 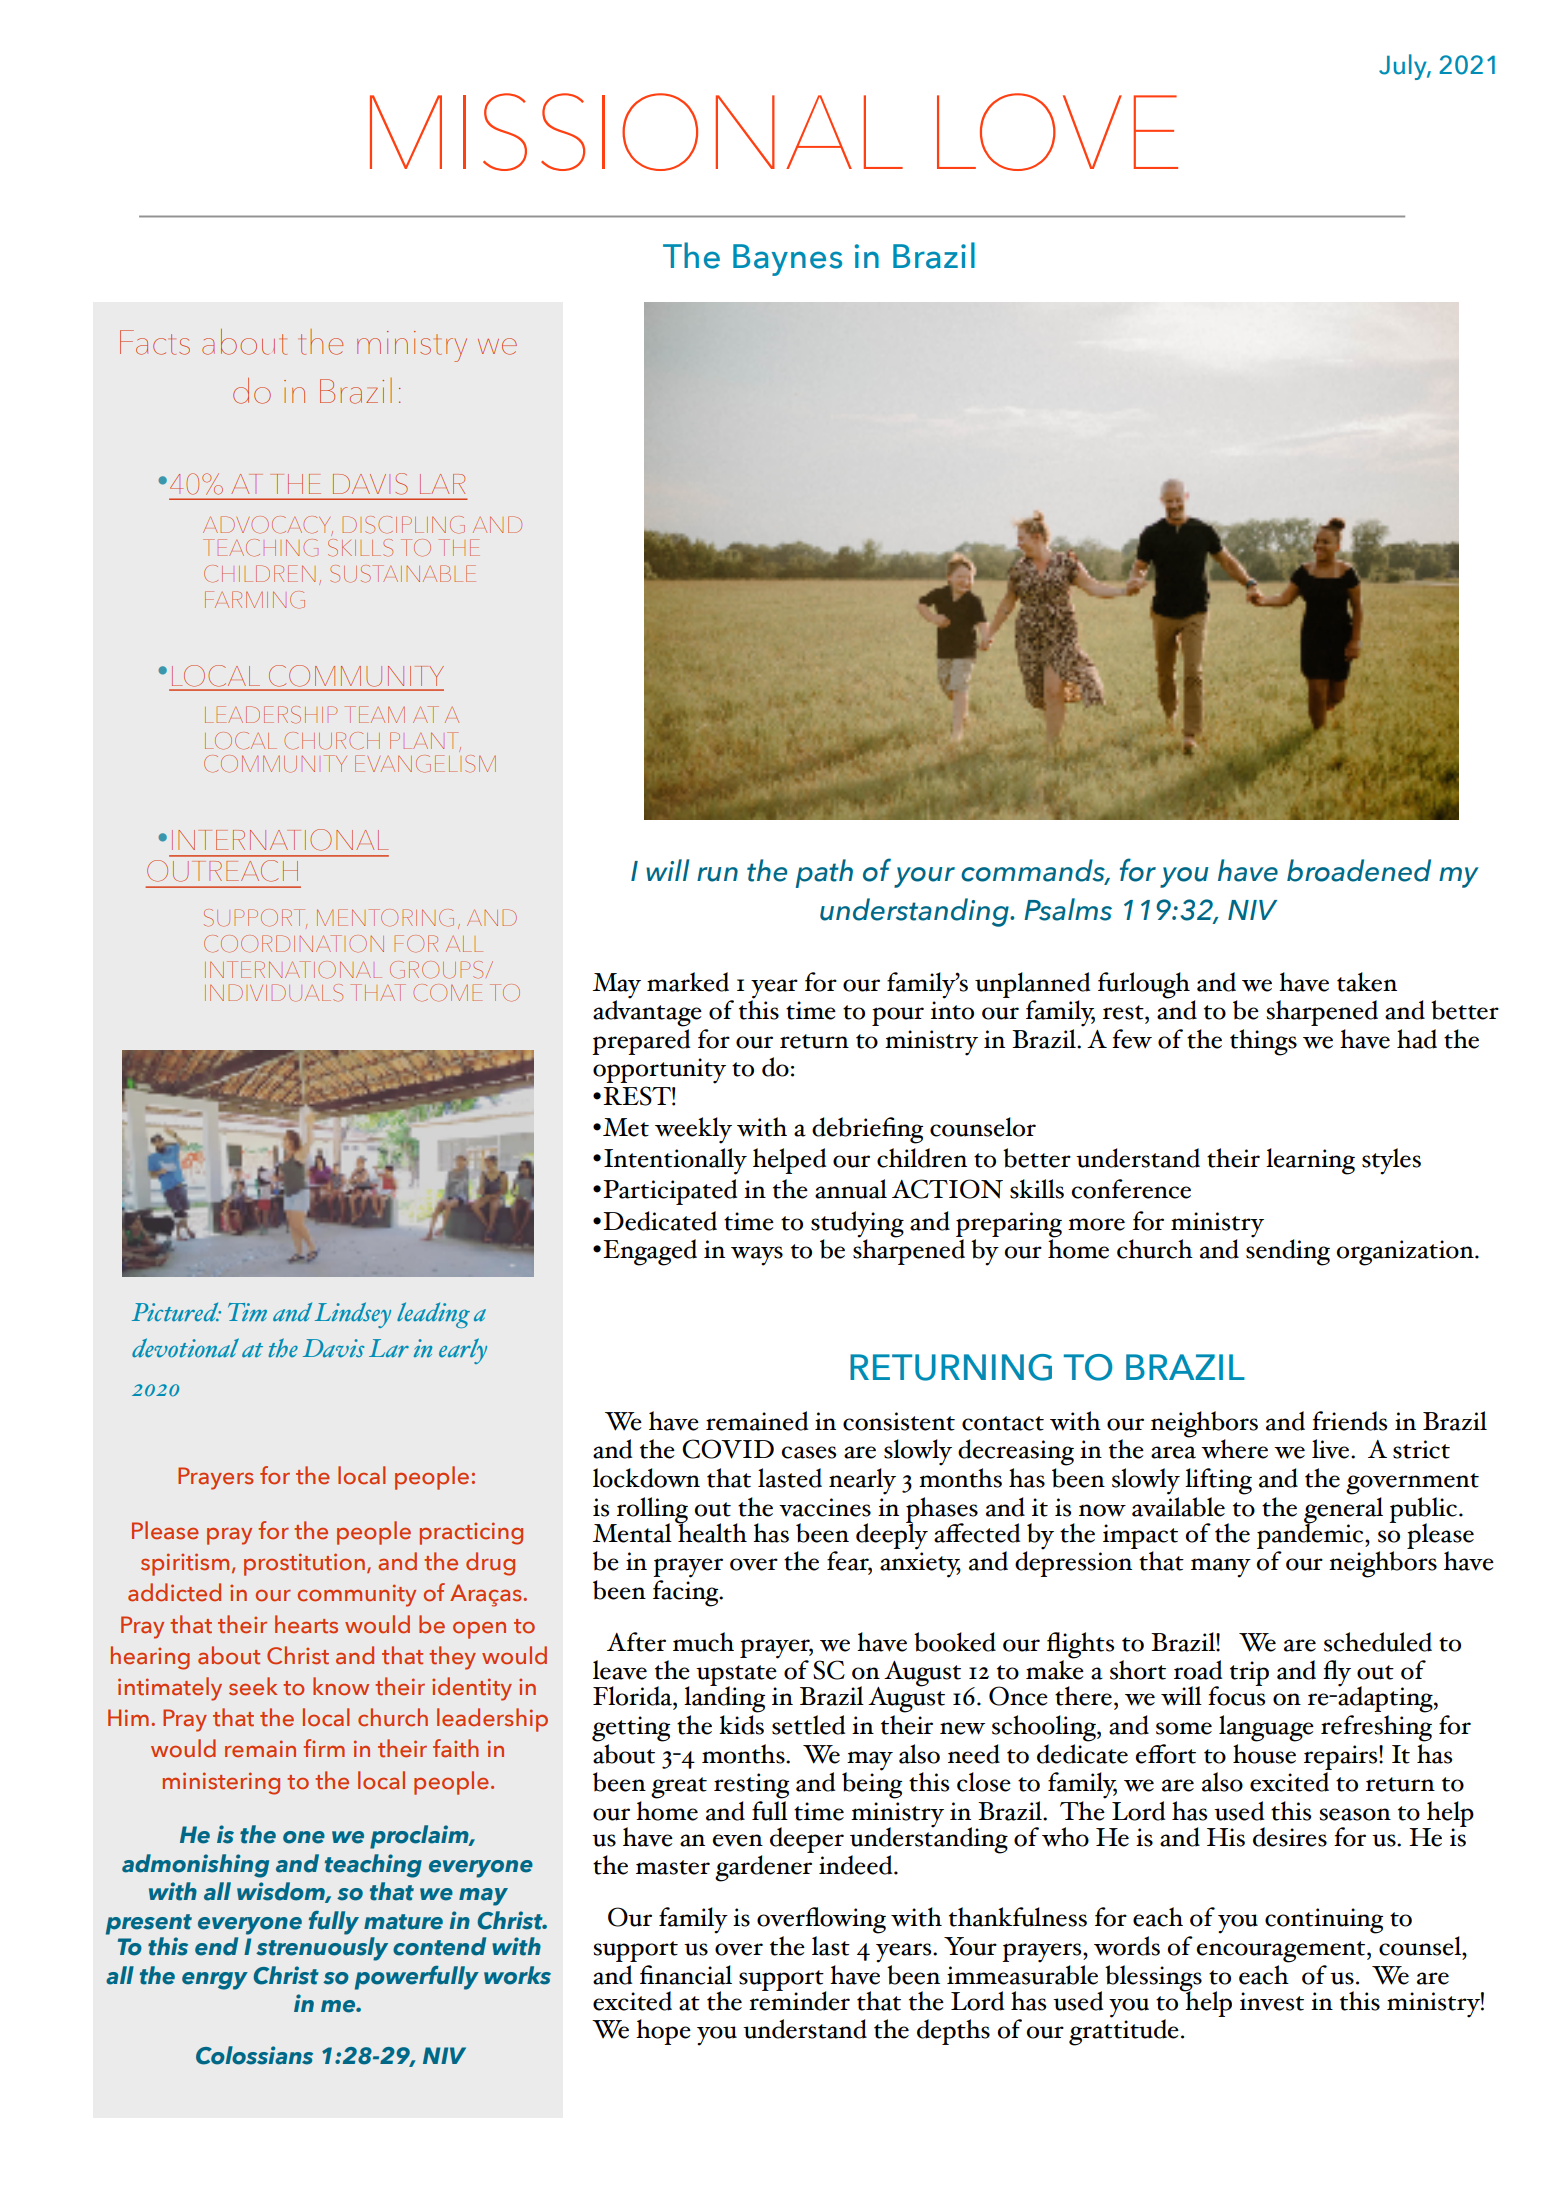 What do you see at coordinates (693, 1130) in the screenshot?
I see `weekly` at bounding box center [693, 1130].
